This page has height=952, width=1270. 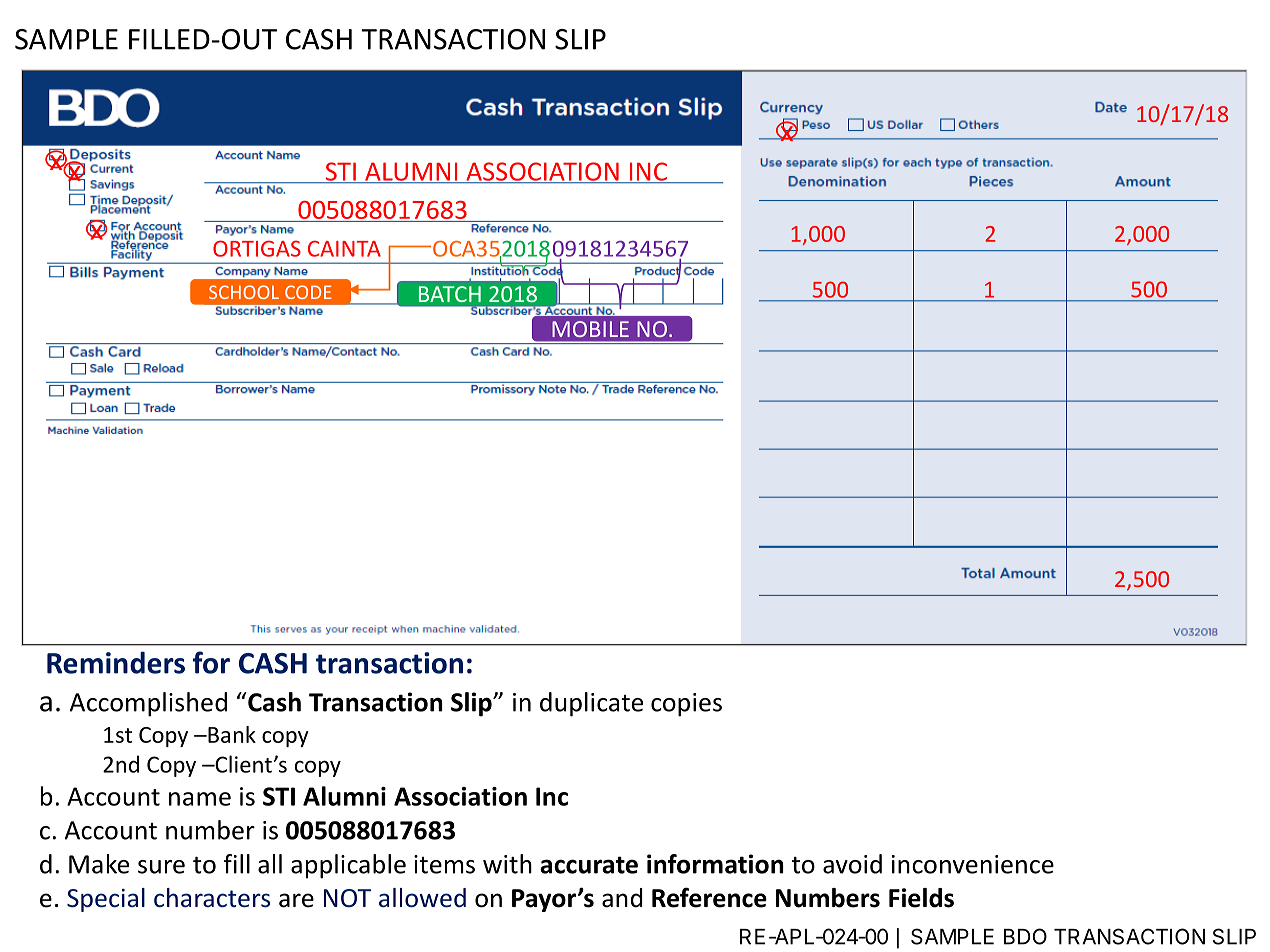 What do you see at coordinates (590, 329) in the page?
I see `MOBILE` at bounding box center [590, 329].
